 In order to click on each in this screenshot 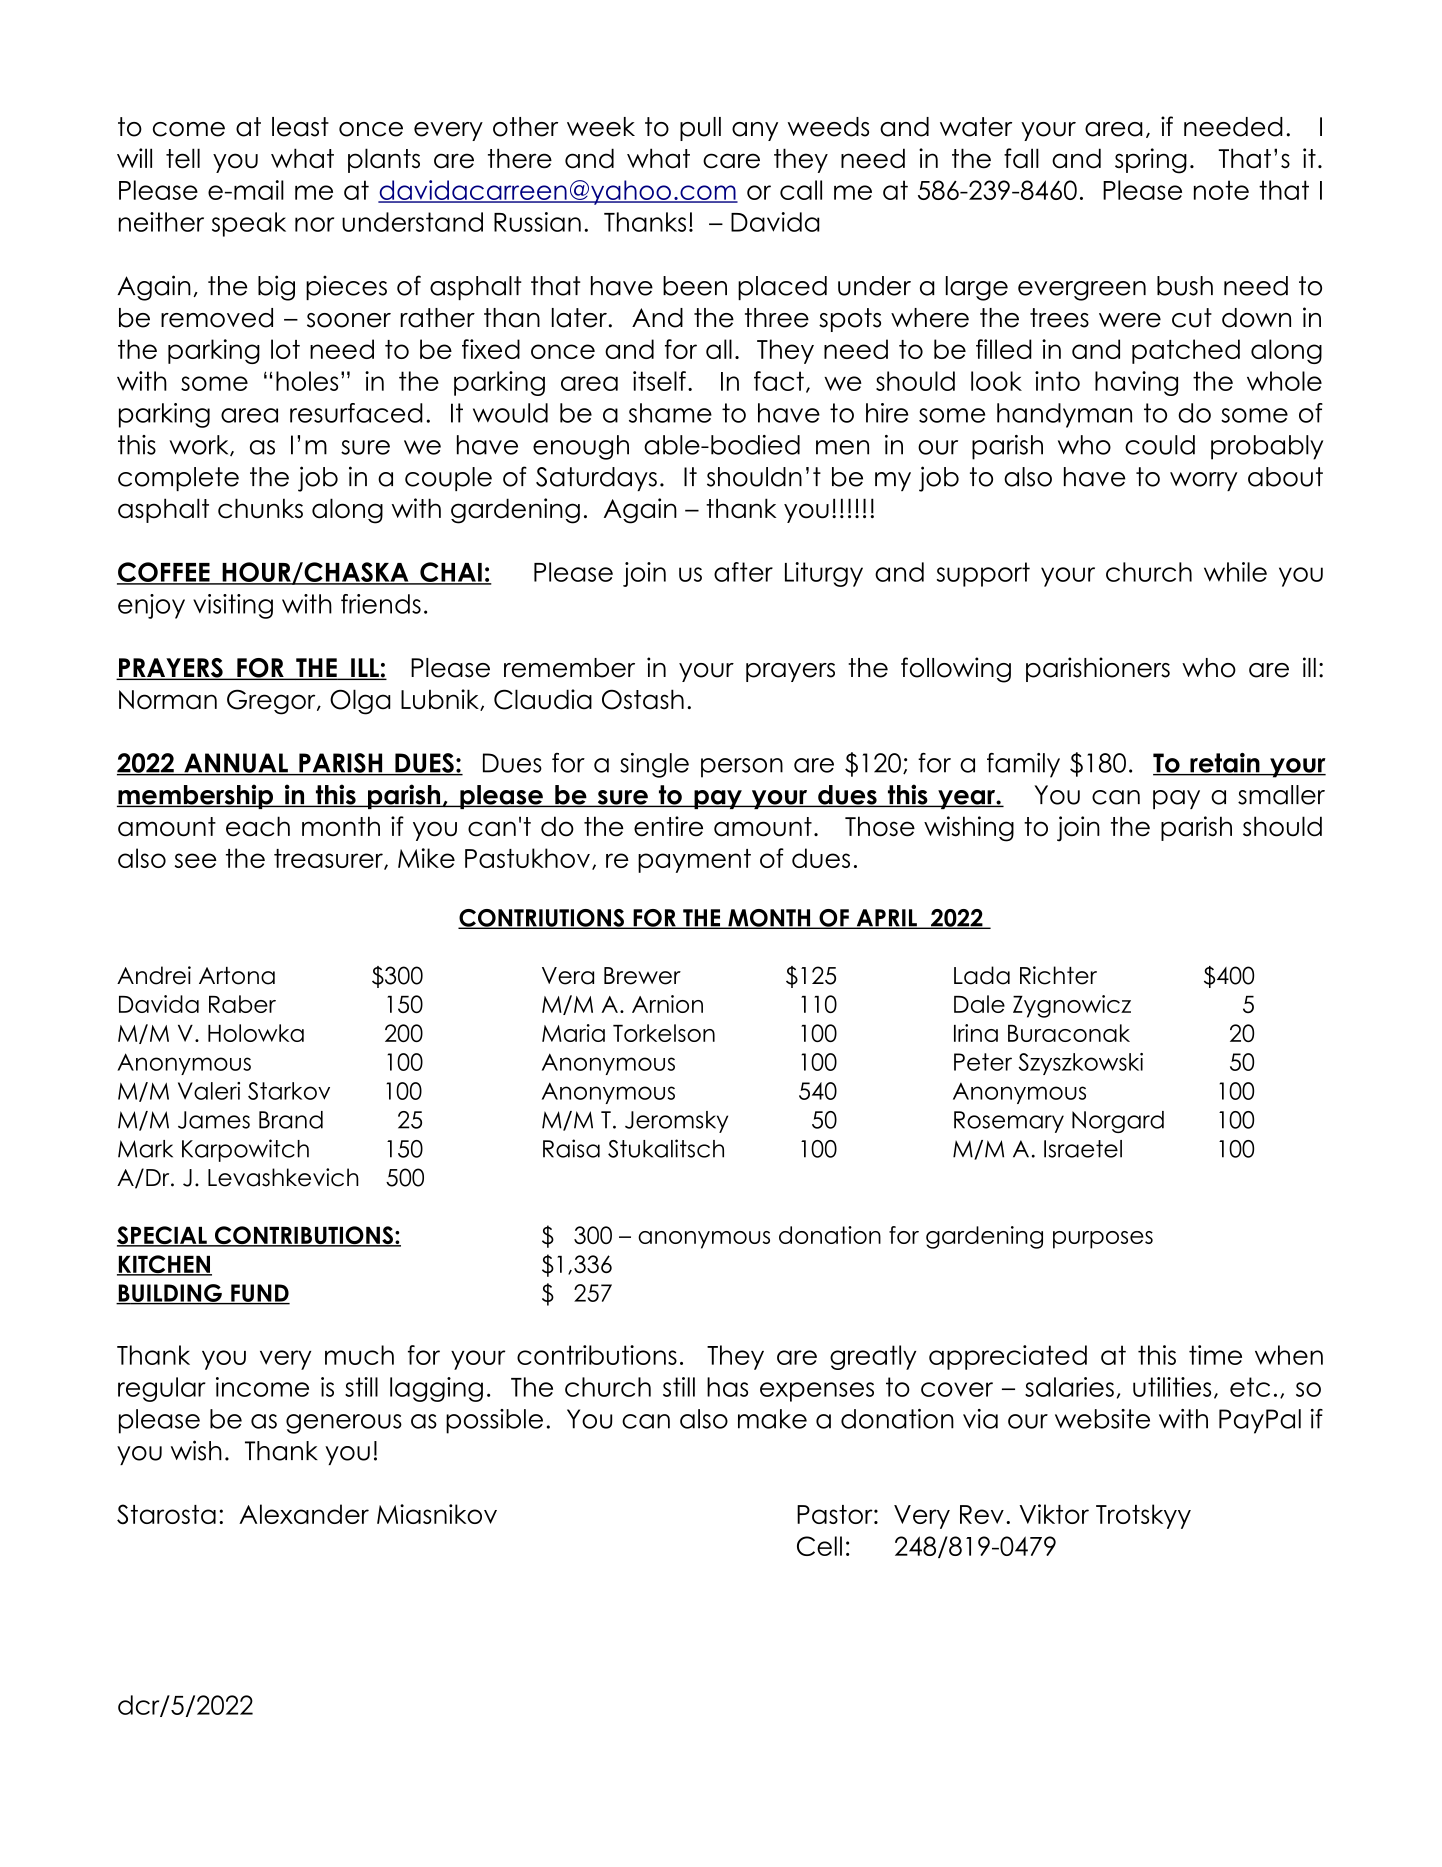, I will do `click(258, 826)`.
